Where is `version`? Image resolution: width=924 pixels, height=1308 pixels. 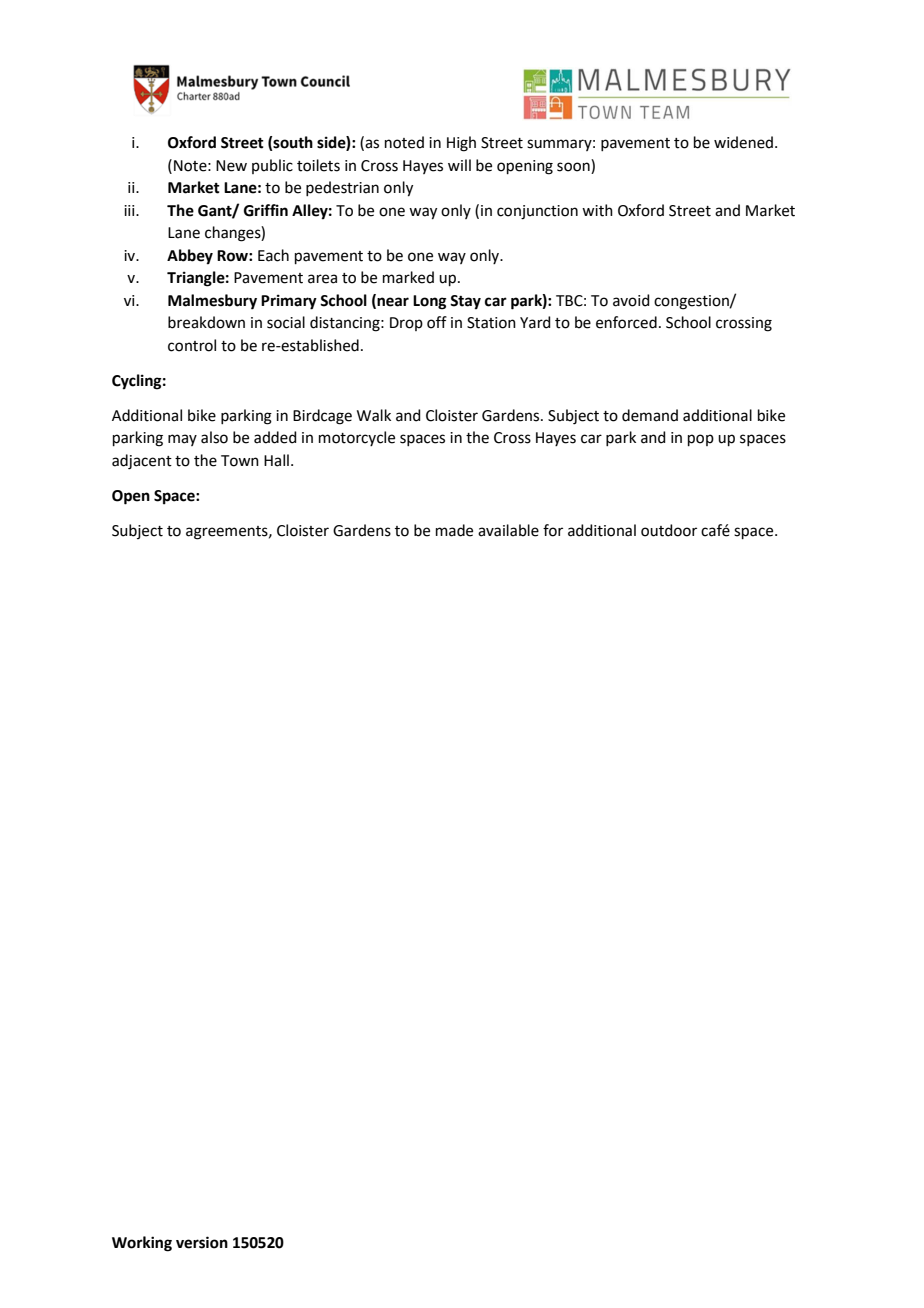 version is located at coordinates (202, 1242).
